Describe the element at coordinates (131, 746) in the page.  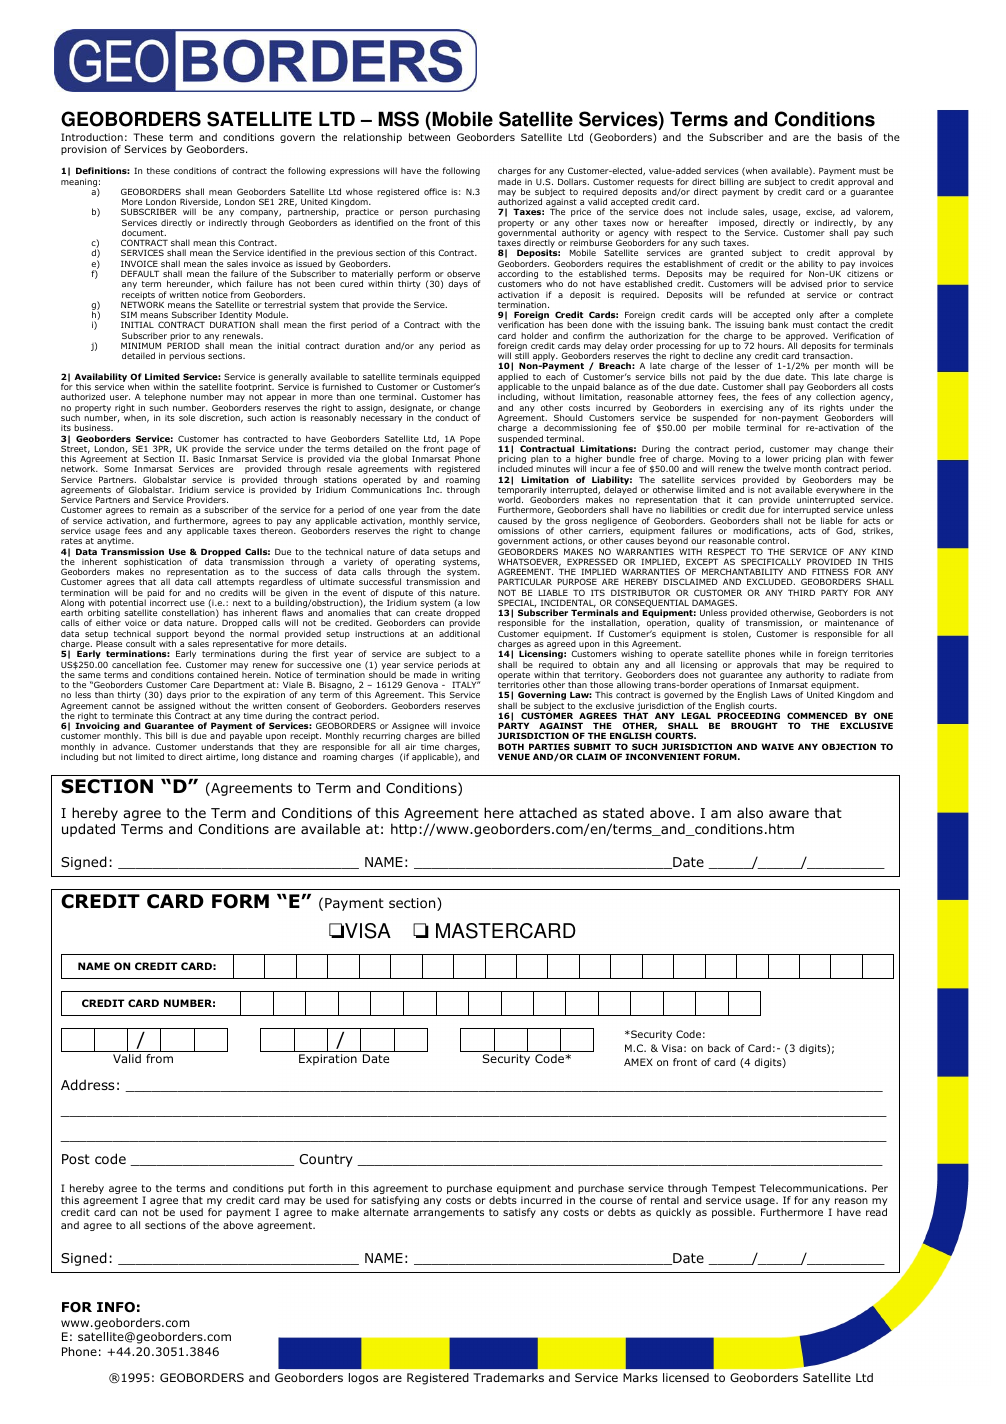
I see `advance` at that location.
